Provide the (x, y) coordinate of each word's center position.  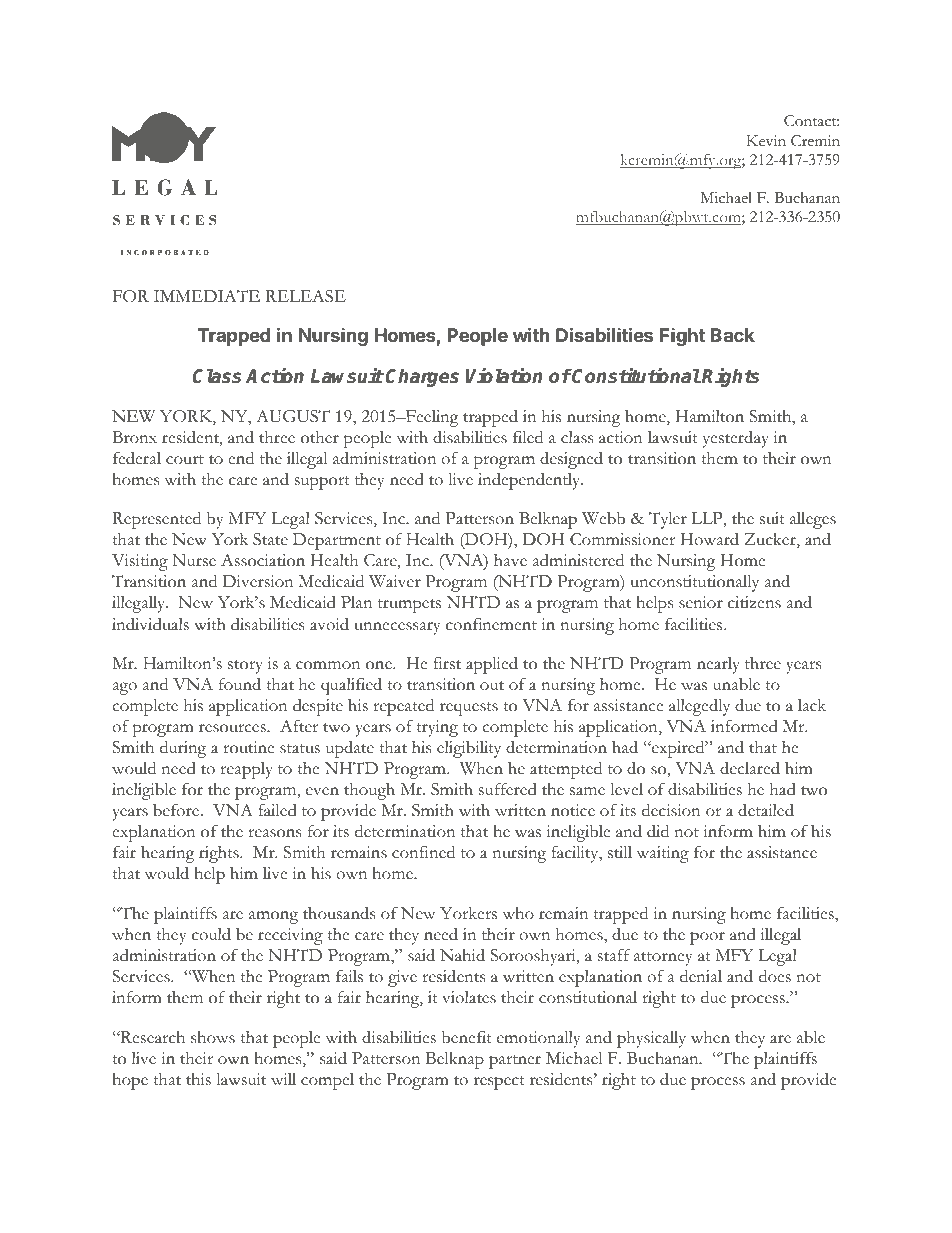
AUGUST (293, 416)
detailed (766, 810)
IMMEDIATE (207, 296)
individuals (150, 624)
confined (423, 852)
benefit (467, 1037)
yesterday (736, 439)
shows (213, 1037)
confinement (491, 624)
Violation (504, 376)
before (177, 810)
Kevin (766, 141)
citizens (754, 602)
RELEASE (305, 296)
